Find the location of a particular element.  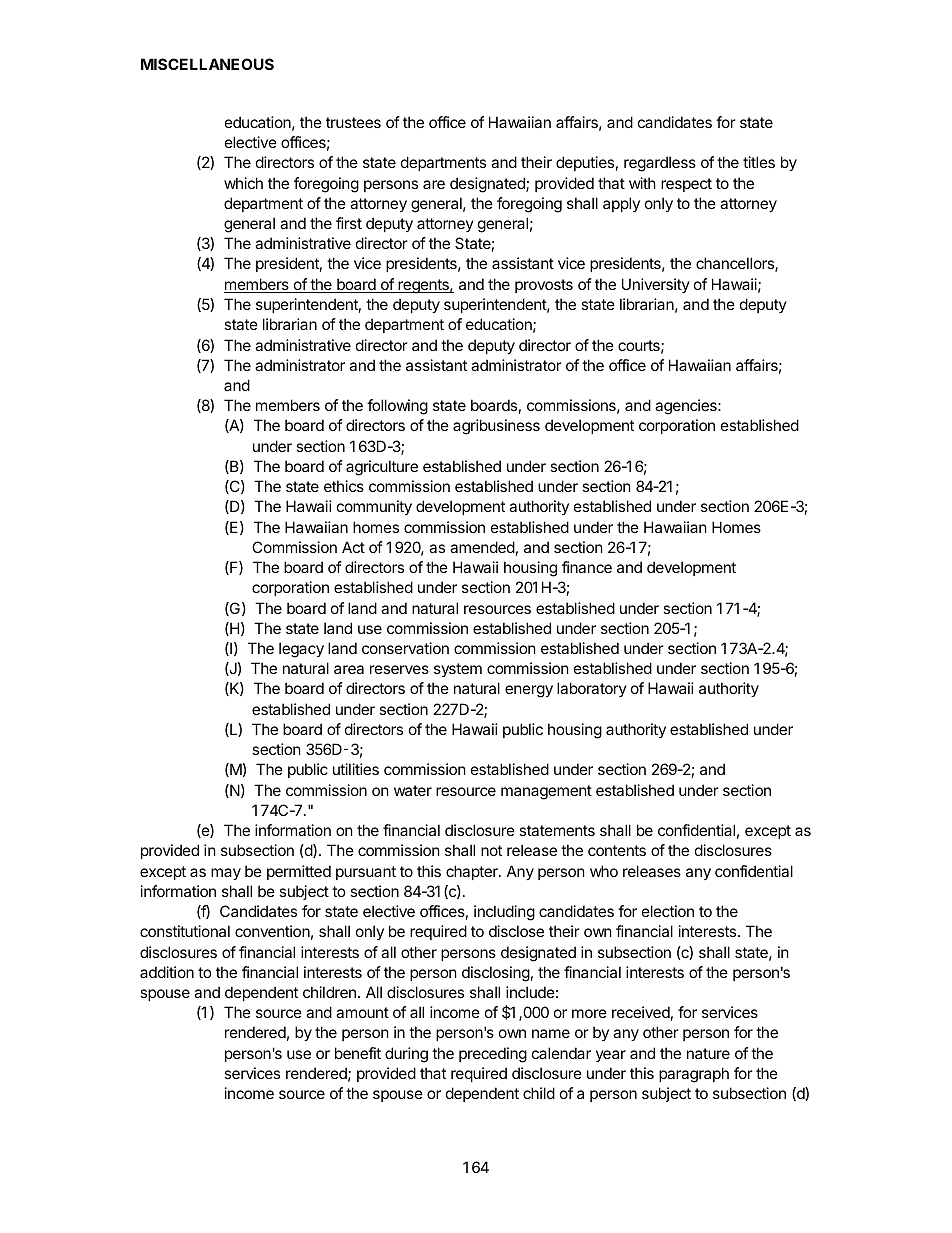

system is located at coordinates (458, 670).
